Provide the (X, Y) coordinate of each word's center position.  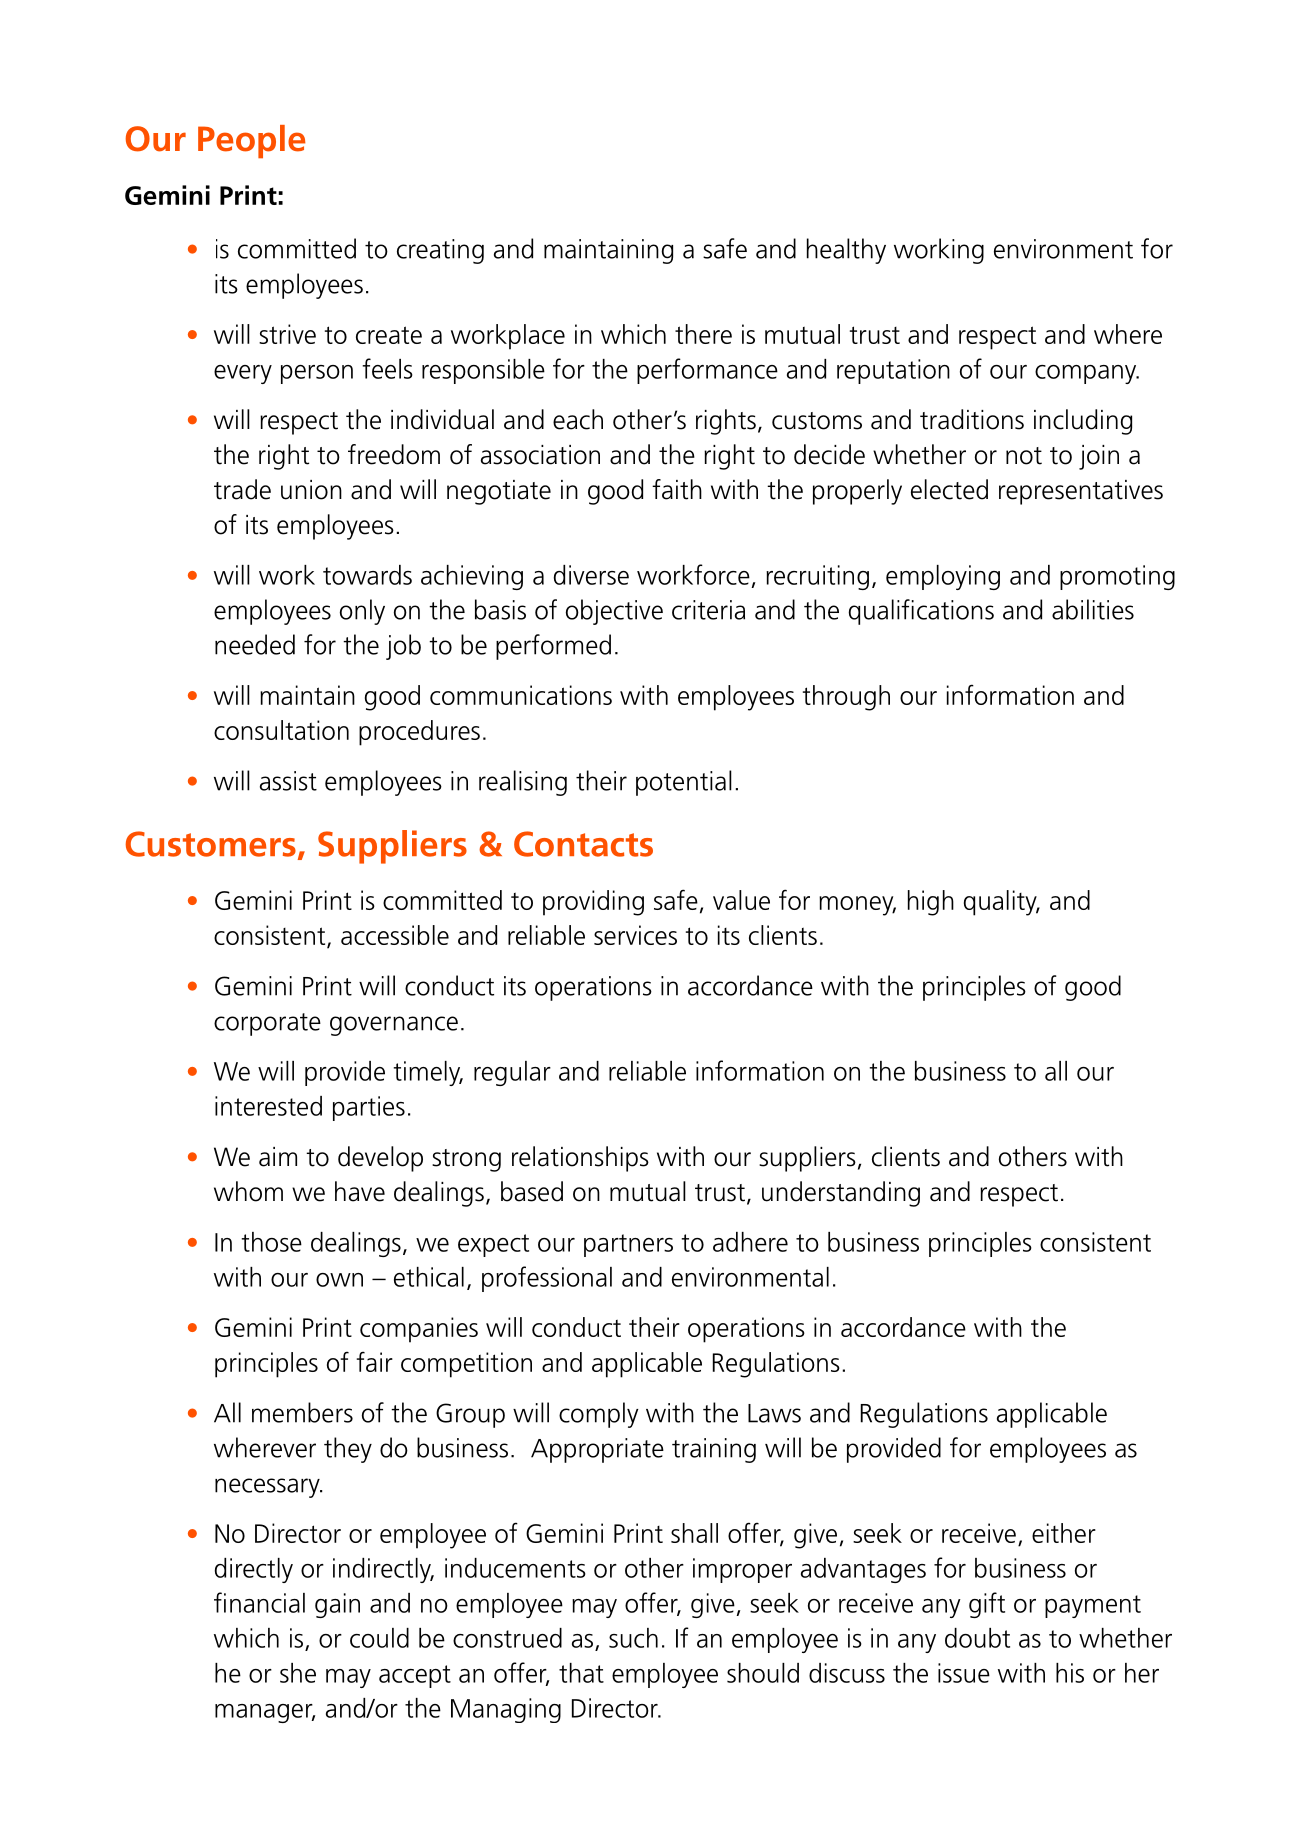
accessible (395, 935)
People (252, 142)
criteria (708, 610)
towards (367, 575)
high (931, 903)
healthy (846, 251)
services (635, 935)
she (298, 1673)
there (703, 334)
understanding (841, 1194)
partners (628, 1245)
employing (943, 577)
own (339, 1280)
